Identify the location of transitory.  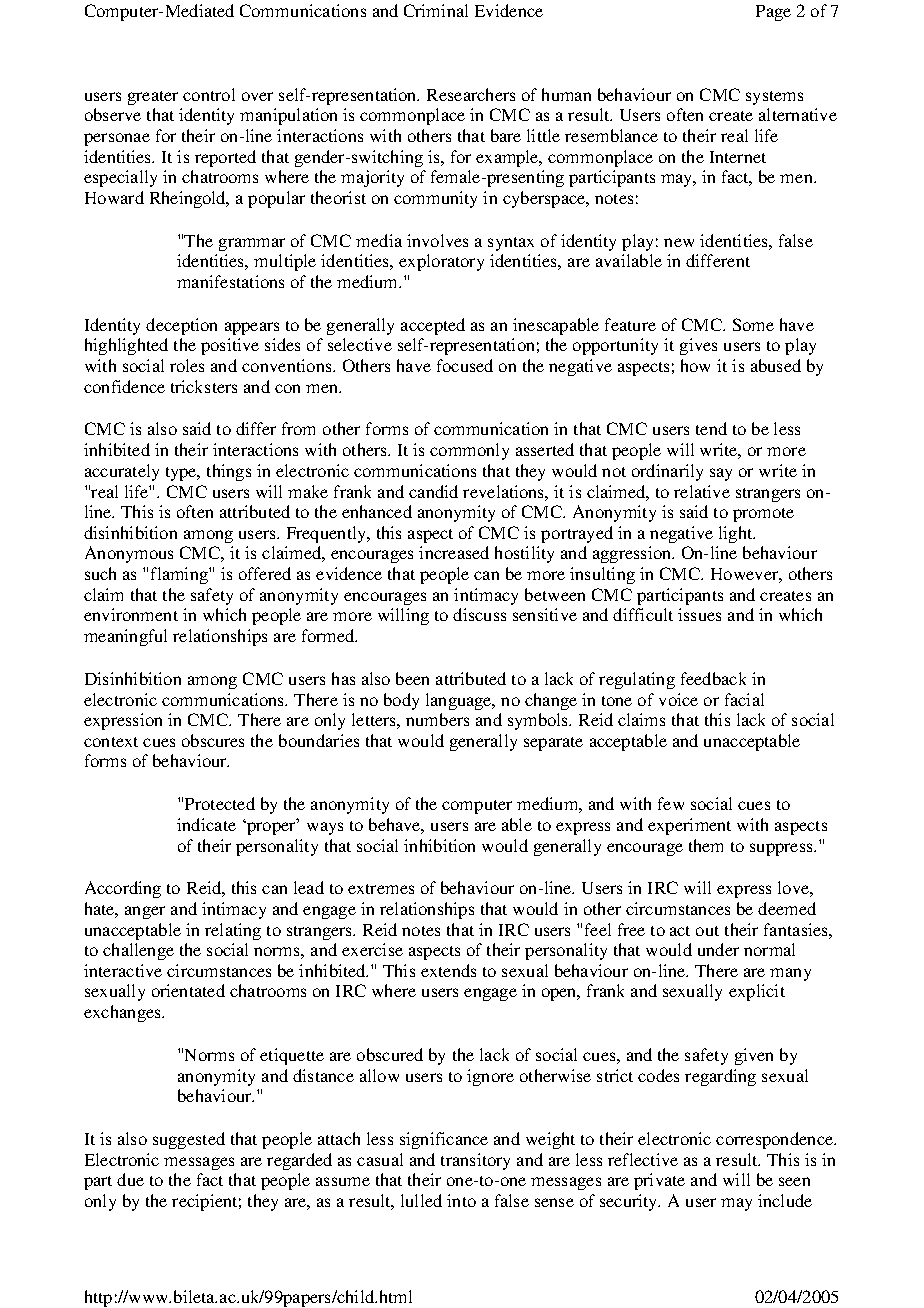
(475, 1161).
